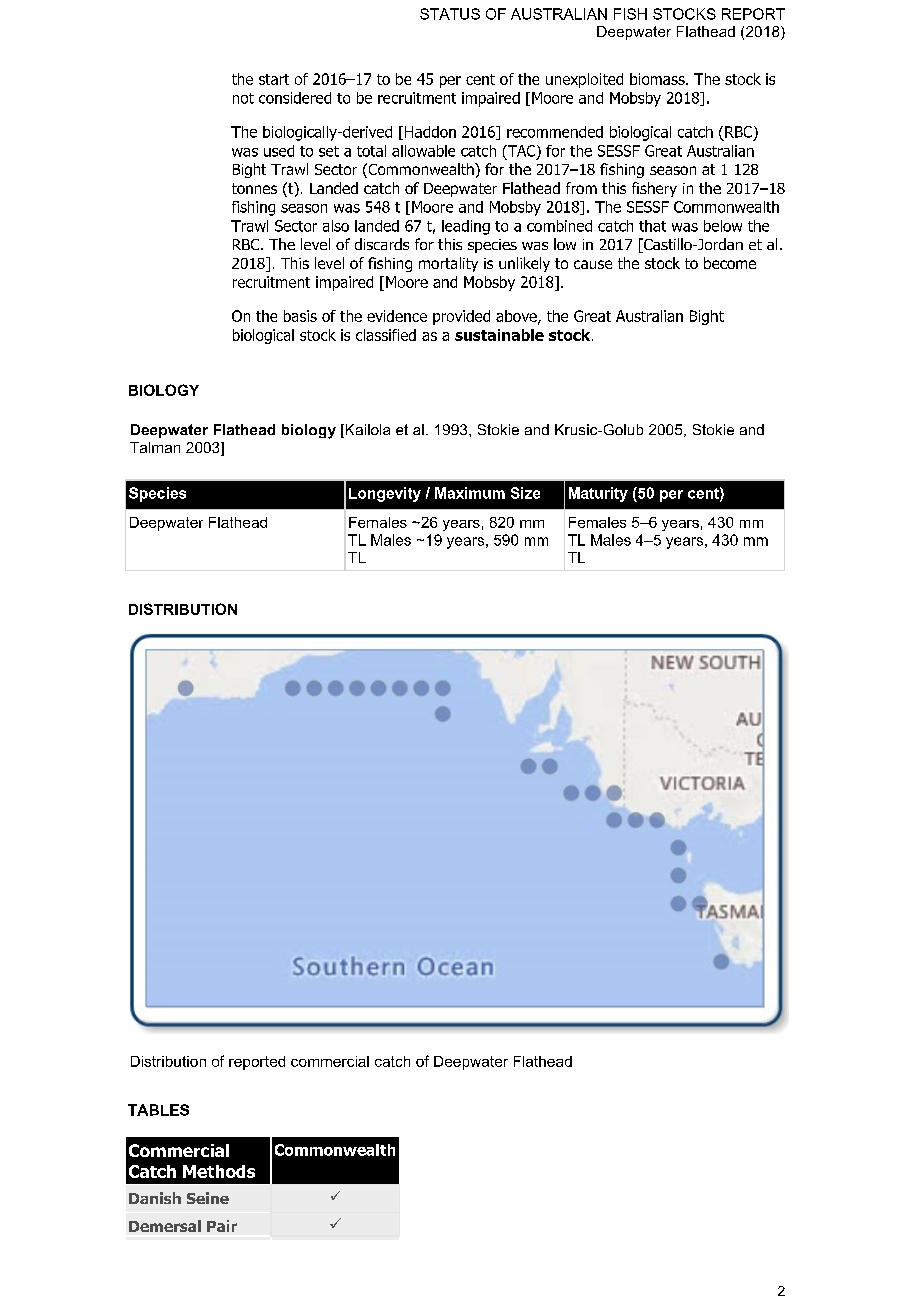 Image resolution: width=924 pixels, height=1308 pixels. I want to click on Methods, so click(219, 1171).
